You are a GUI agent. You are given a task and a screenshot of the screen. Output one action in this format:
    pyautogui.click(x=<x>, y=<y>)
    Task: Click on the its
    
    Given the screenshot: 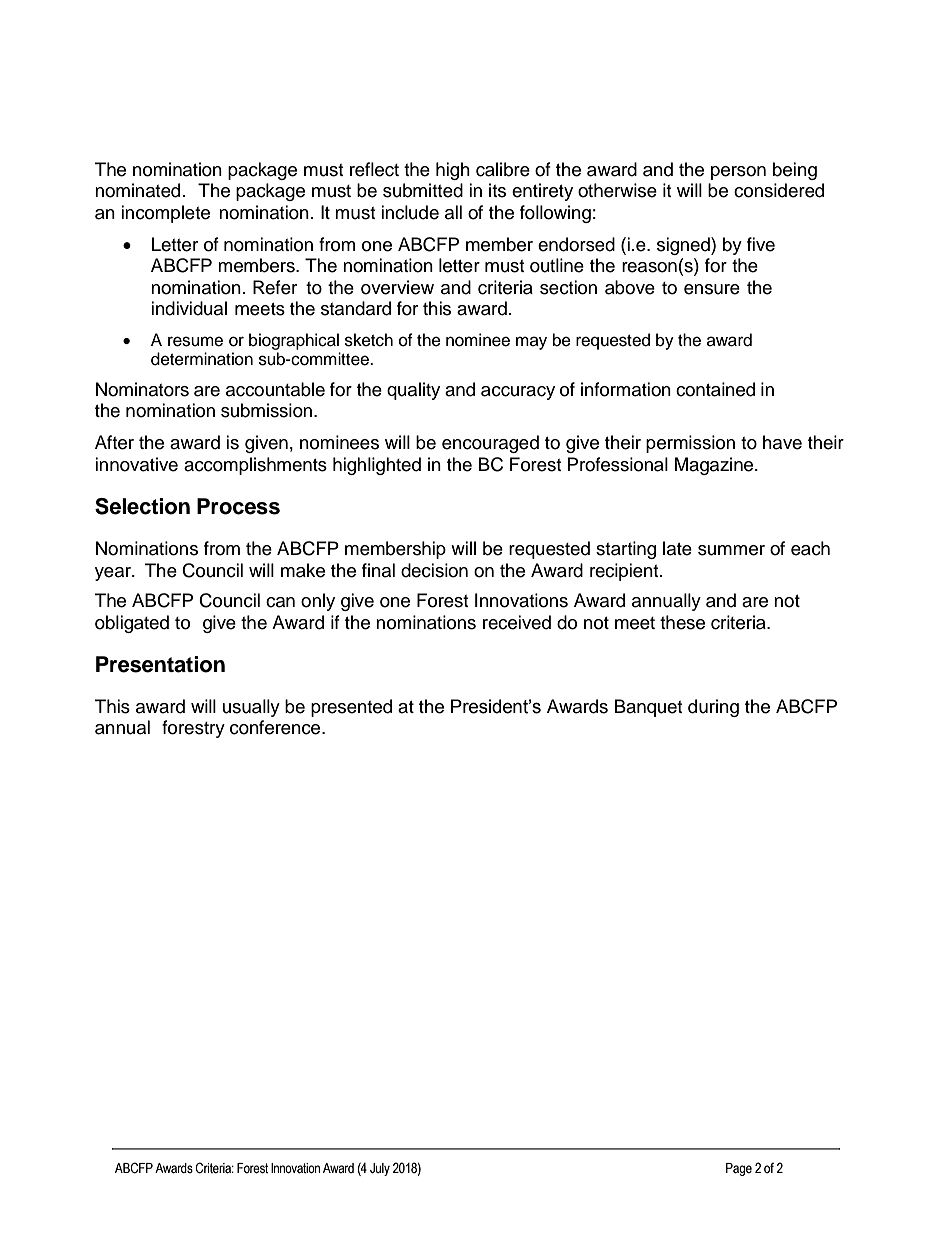 What is the action you would take?
    pyautogui.click(x=497, y=190)
